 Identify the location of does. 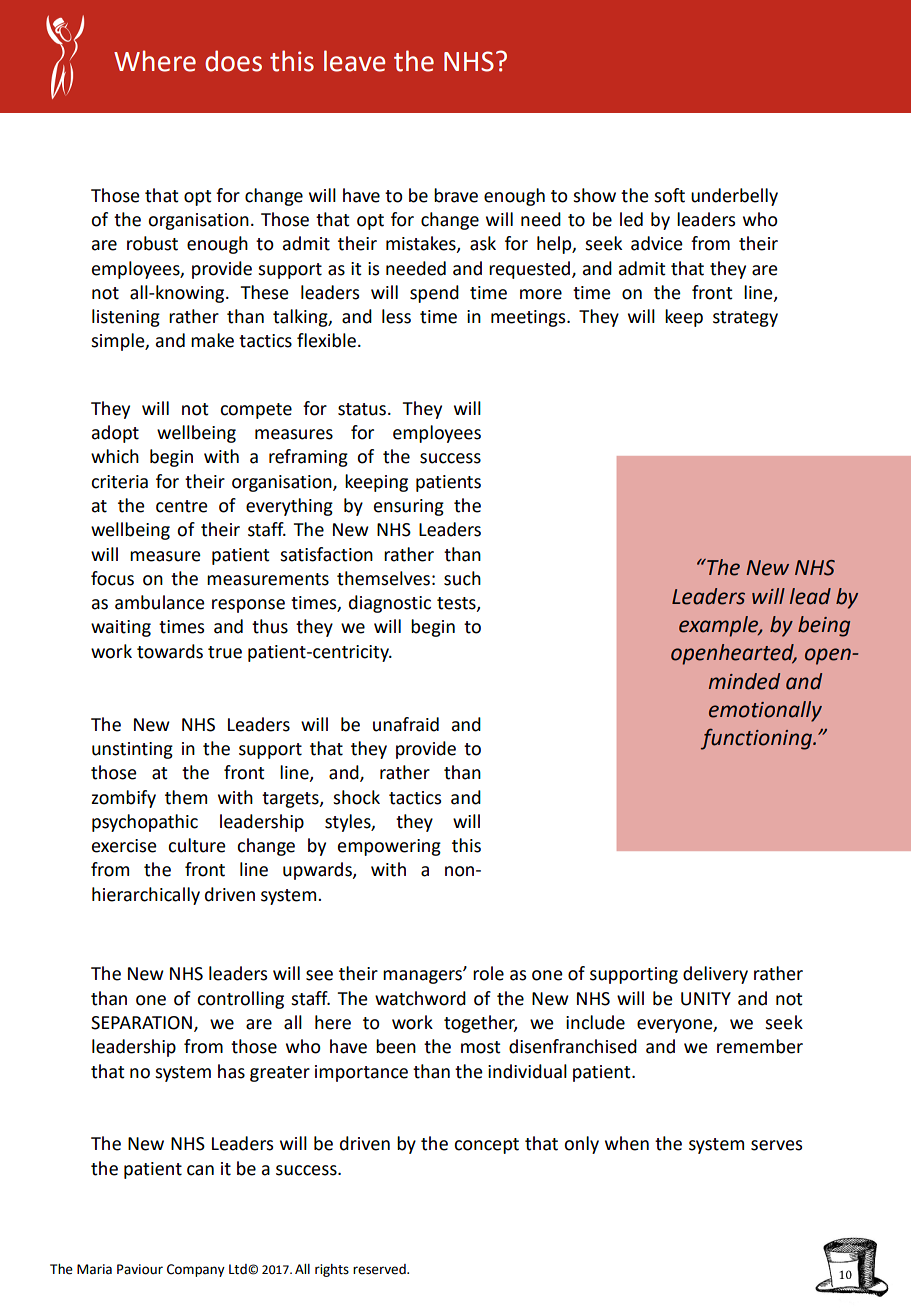
(233, 61).
